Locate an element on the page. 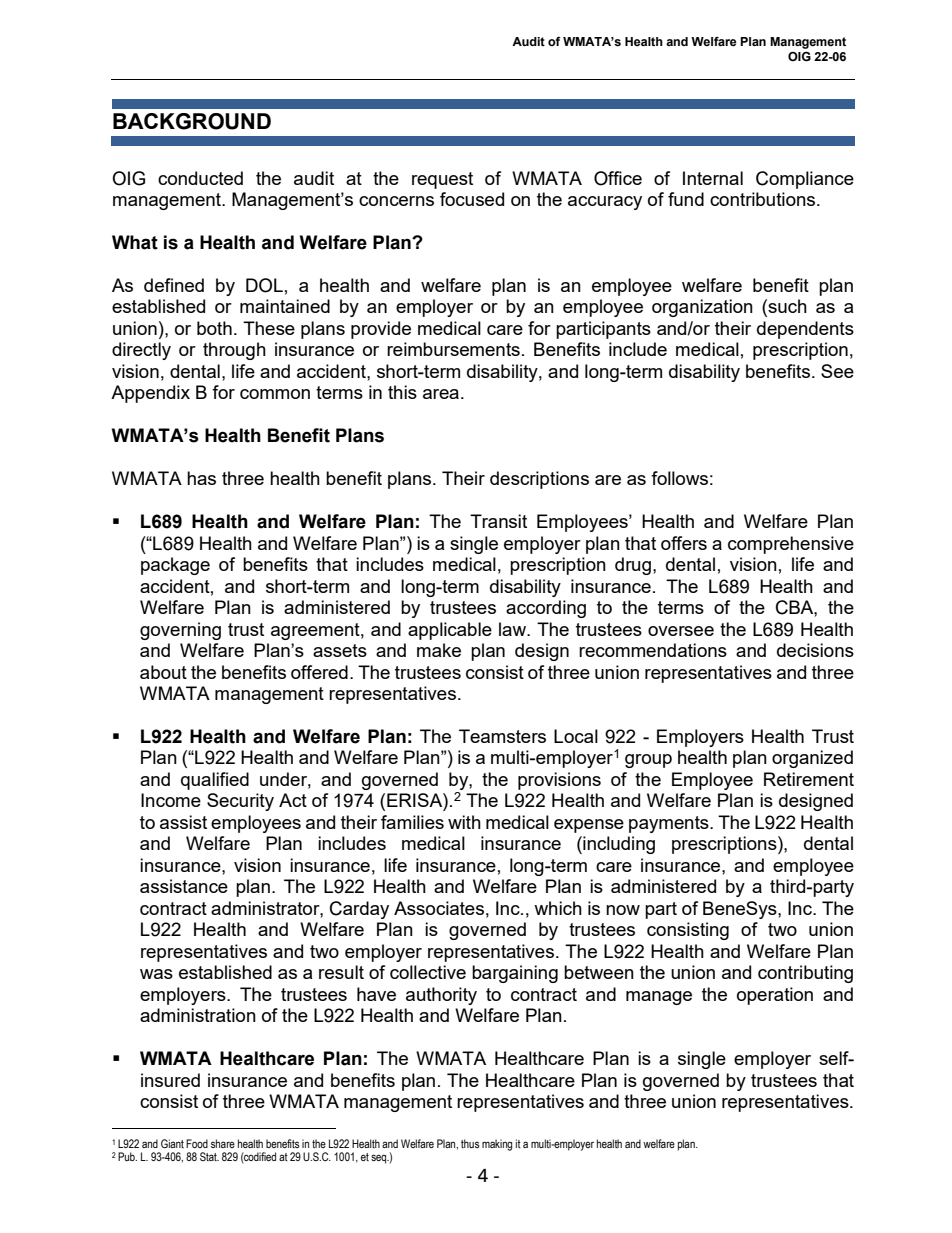 This document has width=952, height=1233. conducted is located at coordinates (200, 178).
